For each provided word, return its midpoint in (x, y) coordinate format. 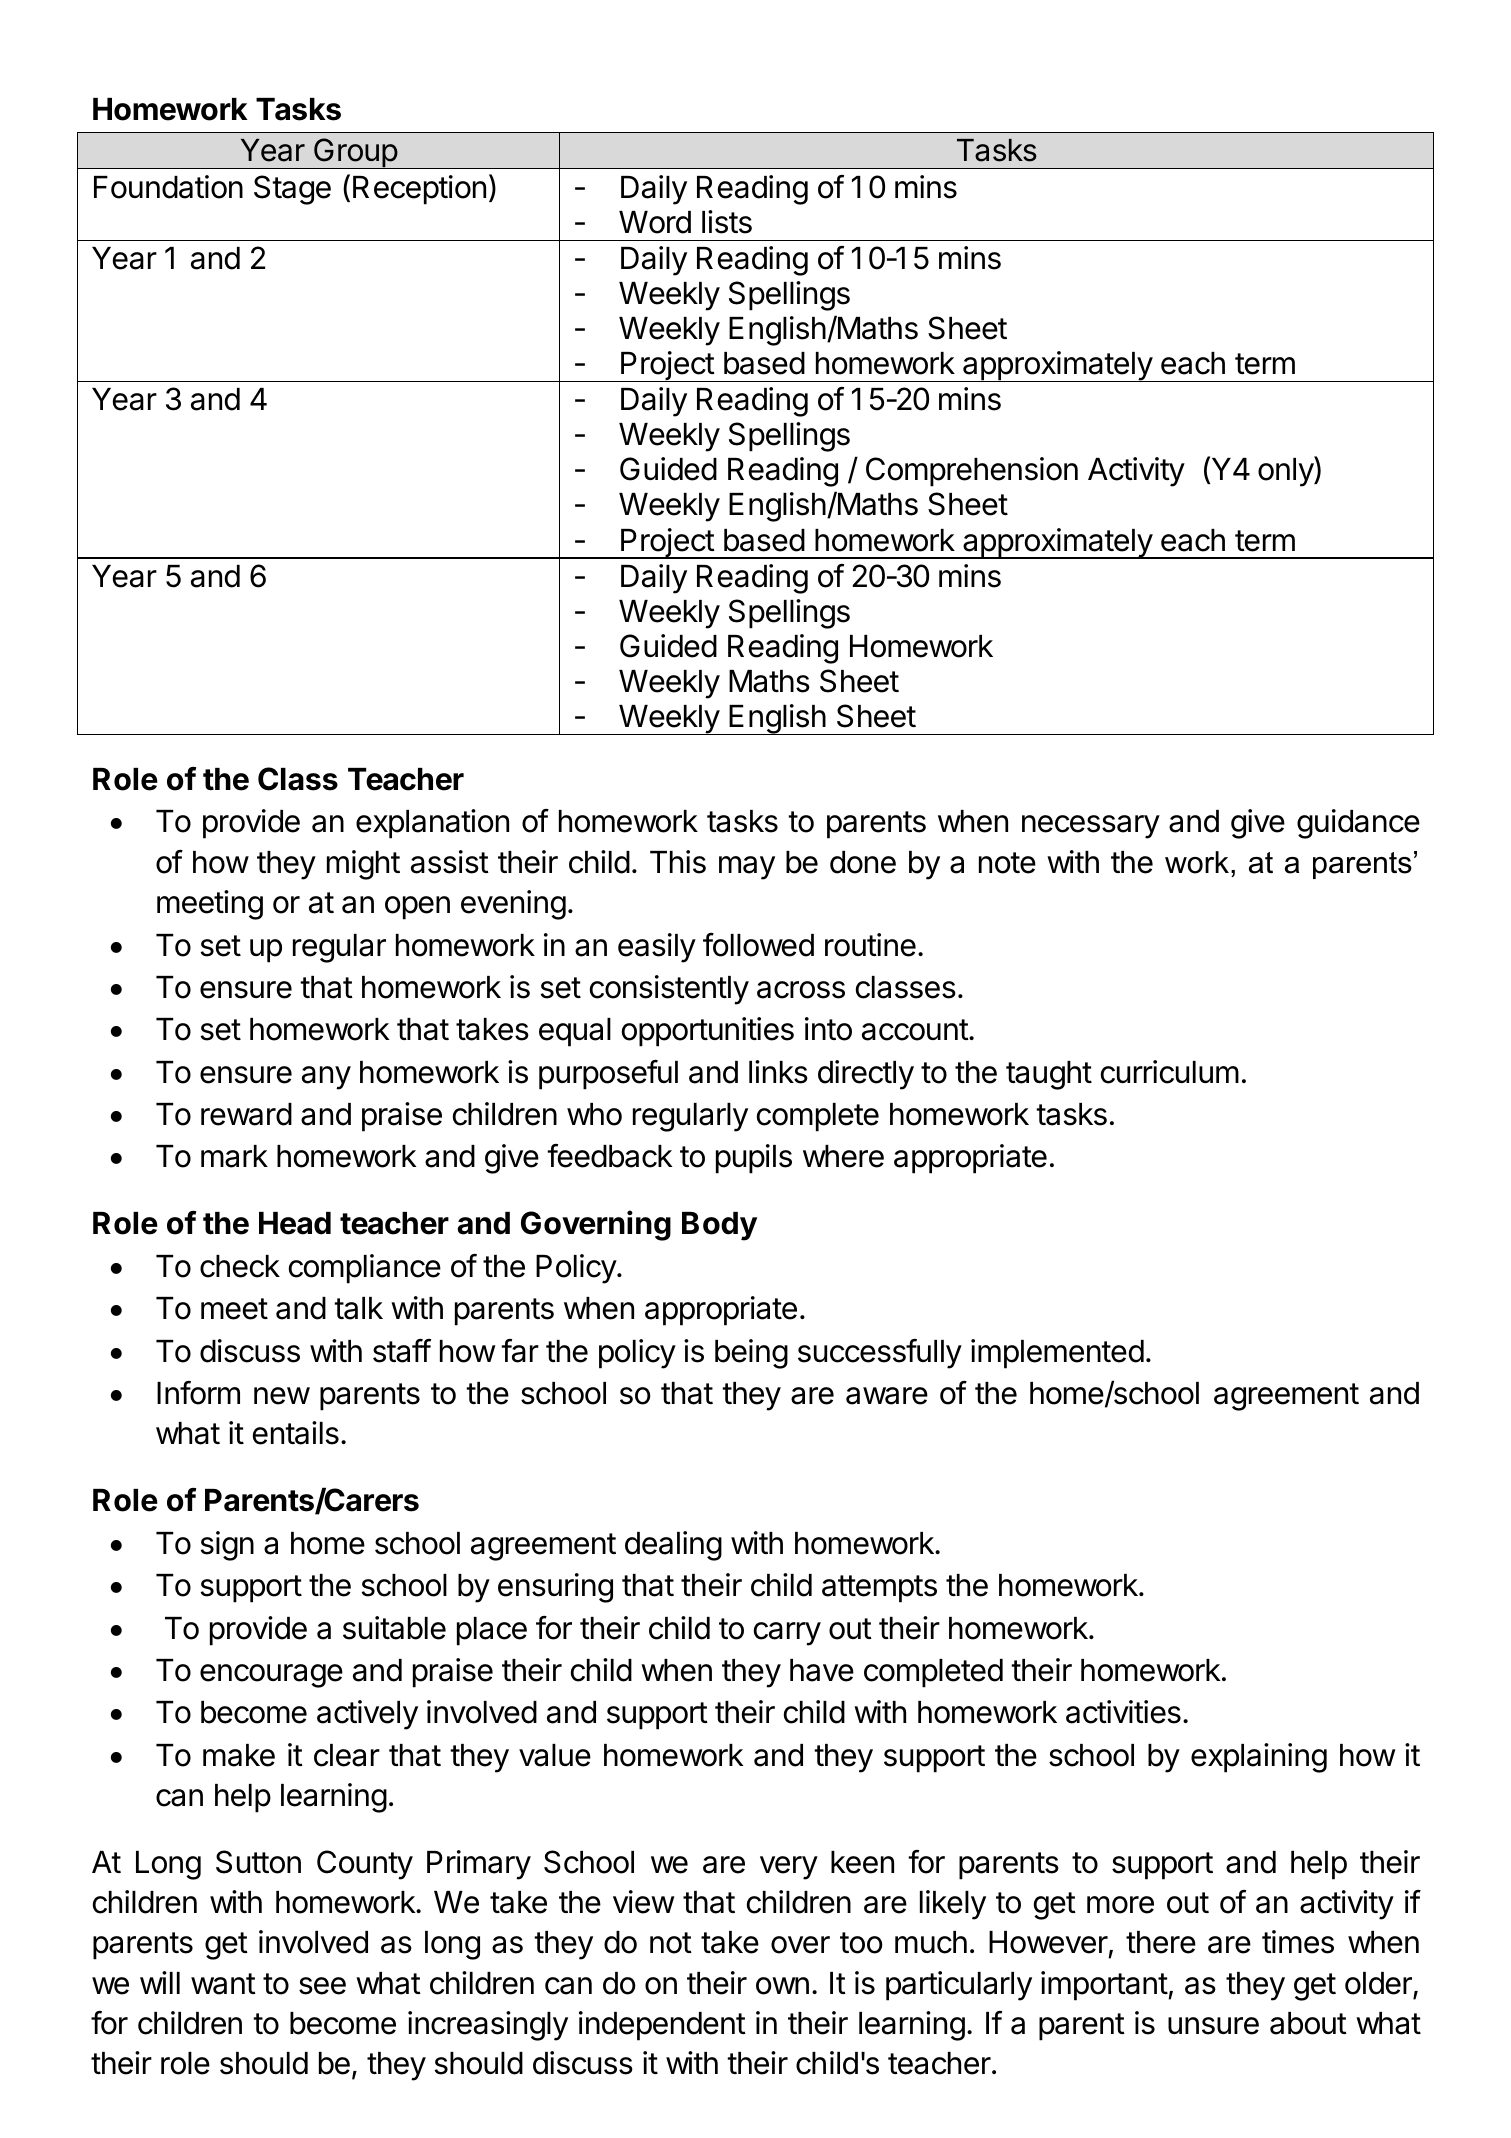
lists (727, 222)
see (322, 1986)
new (282, 1396)
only (1286, 472)
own (782, 1986)
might (363, 865)
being (751, 1354)
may (747, 868)
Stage (292, 190)
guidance (1358, 824)
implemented (1057, 1354)
